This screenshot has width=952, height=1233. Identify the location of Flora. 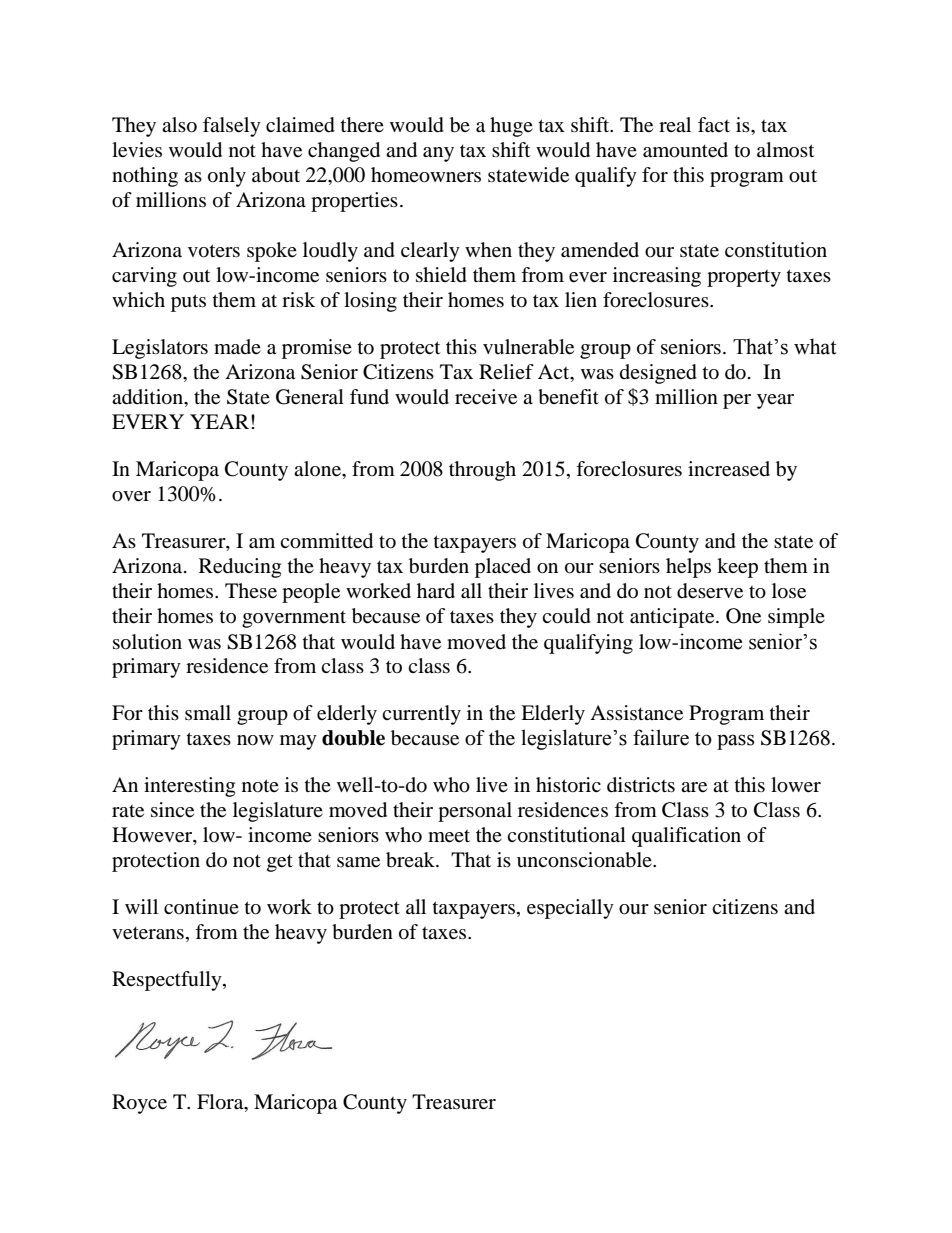
(221, 1102).
